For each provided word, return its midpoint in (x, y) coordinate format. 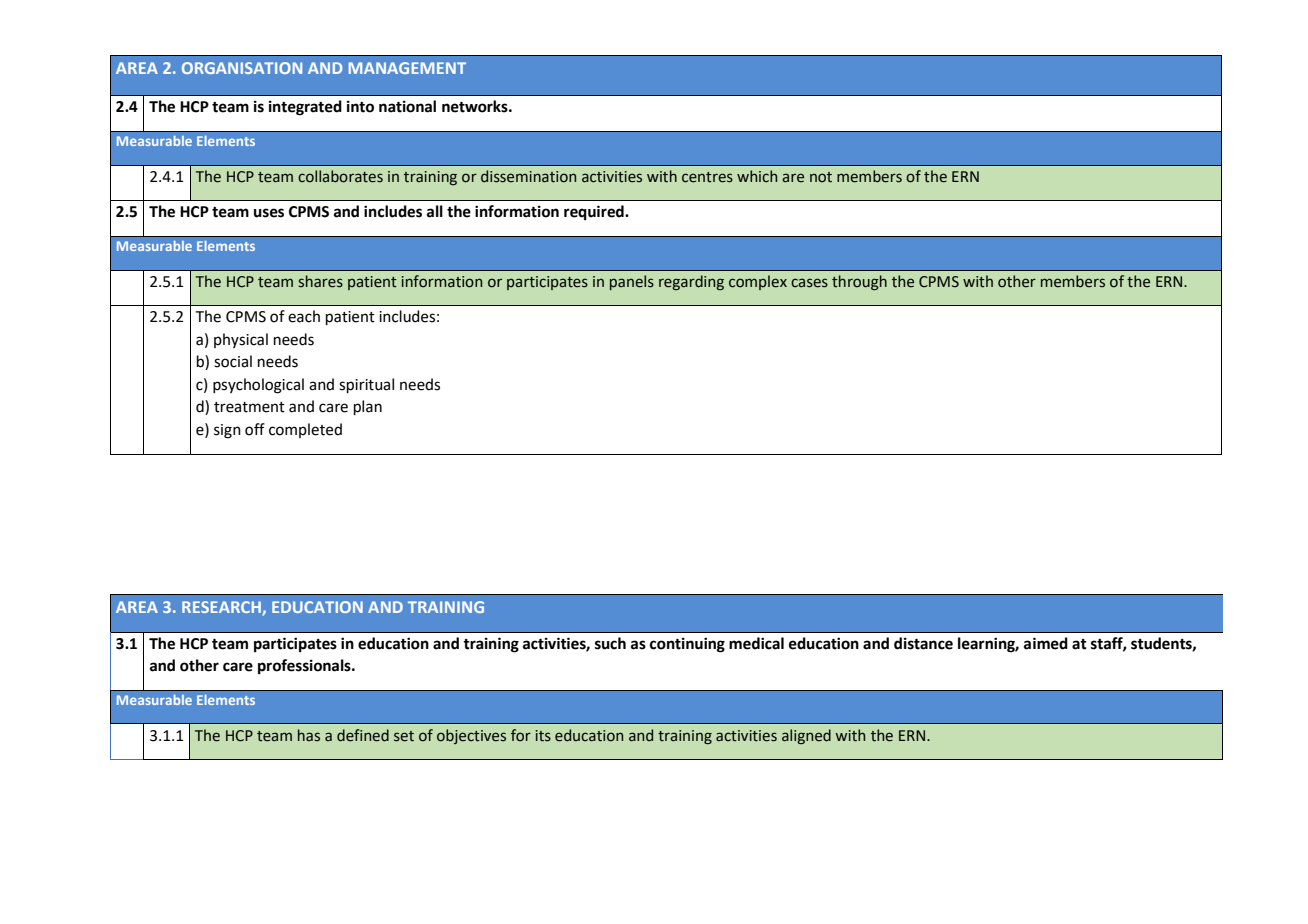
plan (368, 407)
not (821, 177)
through (859, 282)
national (407, 106)
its (543, 736)
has (309, 735)
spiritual (366, 385)
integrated (305, 108)
